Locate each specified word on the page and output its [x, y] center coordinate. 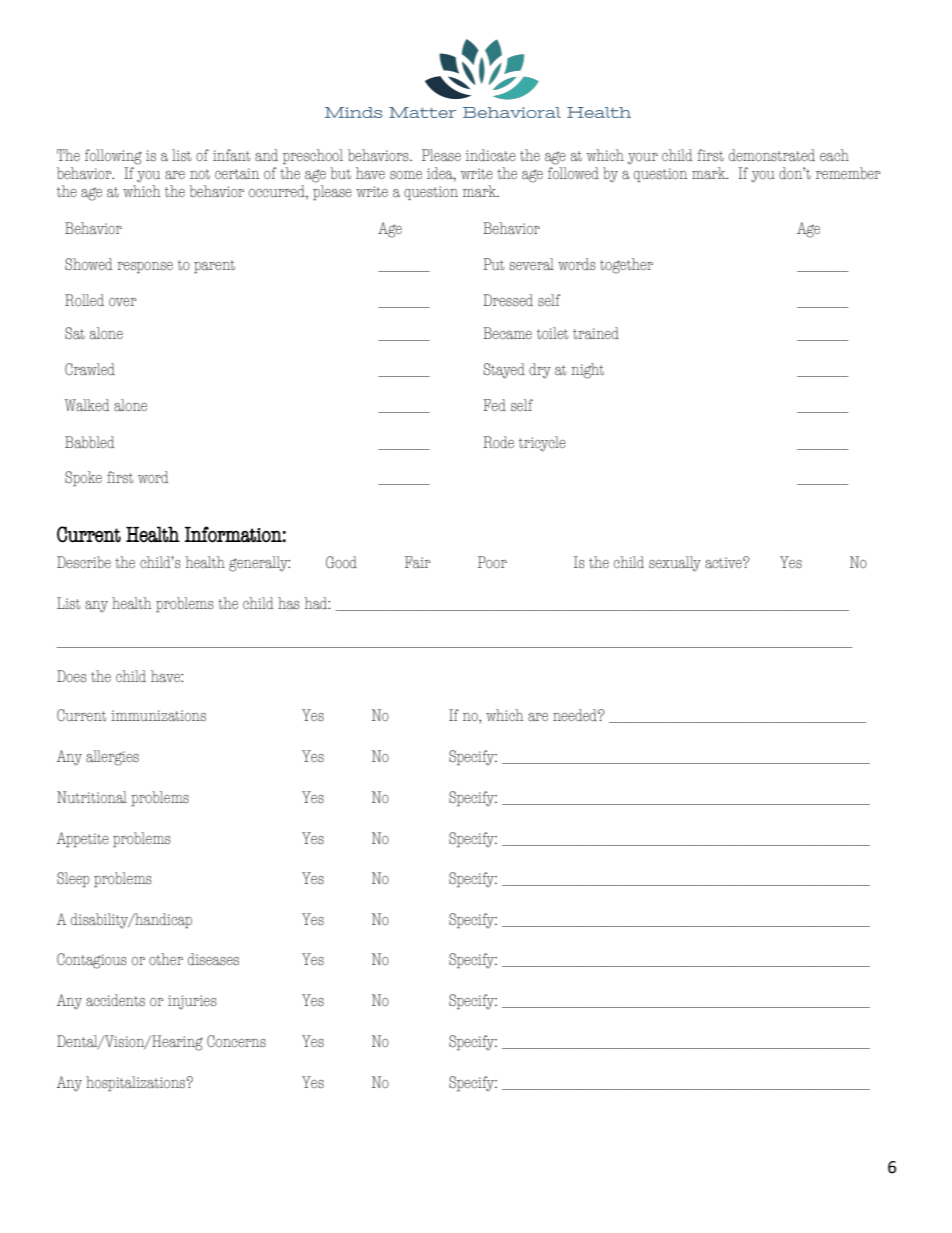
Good [341, 562]
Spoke [83, 478]
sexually [675, 564]
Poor [492, 562]
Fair [417, 562]
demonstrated [772, 155]
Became [507, 333]
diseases [213, 959]
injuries [192, 1002]
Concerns [236, 1041]
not [200, 174]
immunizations [158, 716]
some [406, 175]
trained [596, 333]
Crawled [90, 369]
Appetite [83, 839]
